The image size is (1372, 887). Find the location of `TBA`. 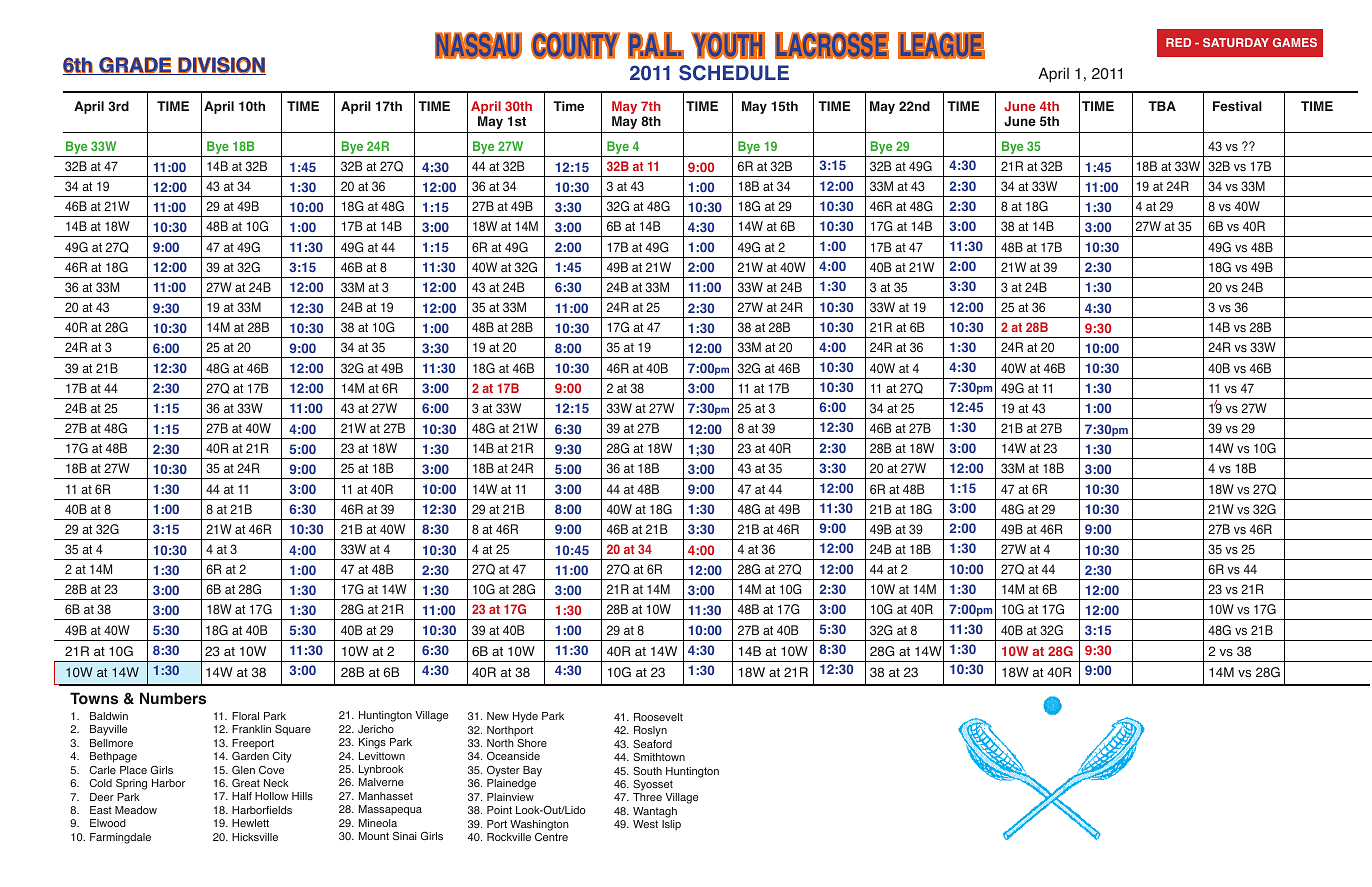

TBA is located at coordinates (1162, 106).
